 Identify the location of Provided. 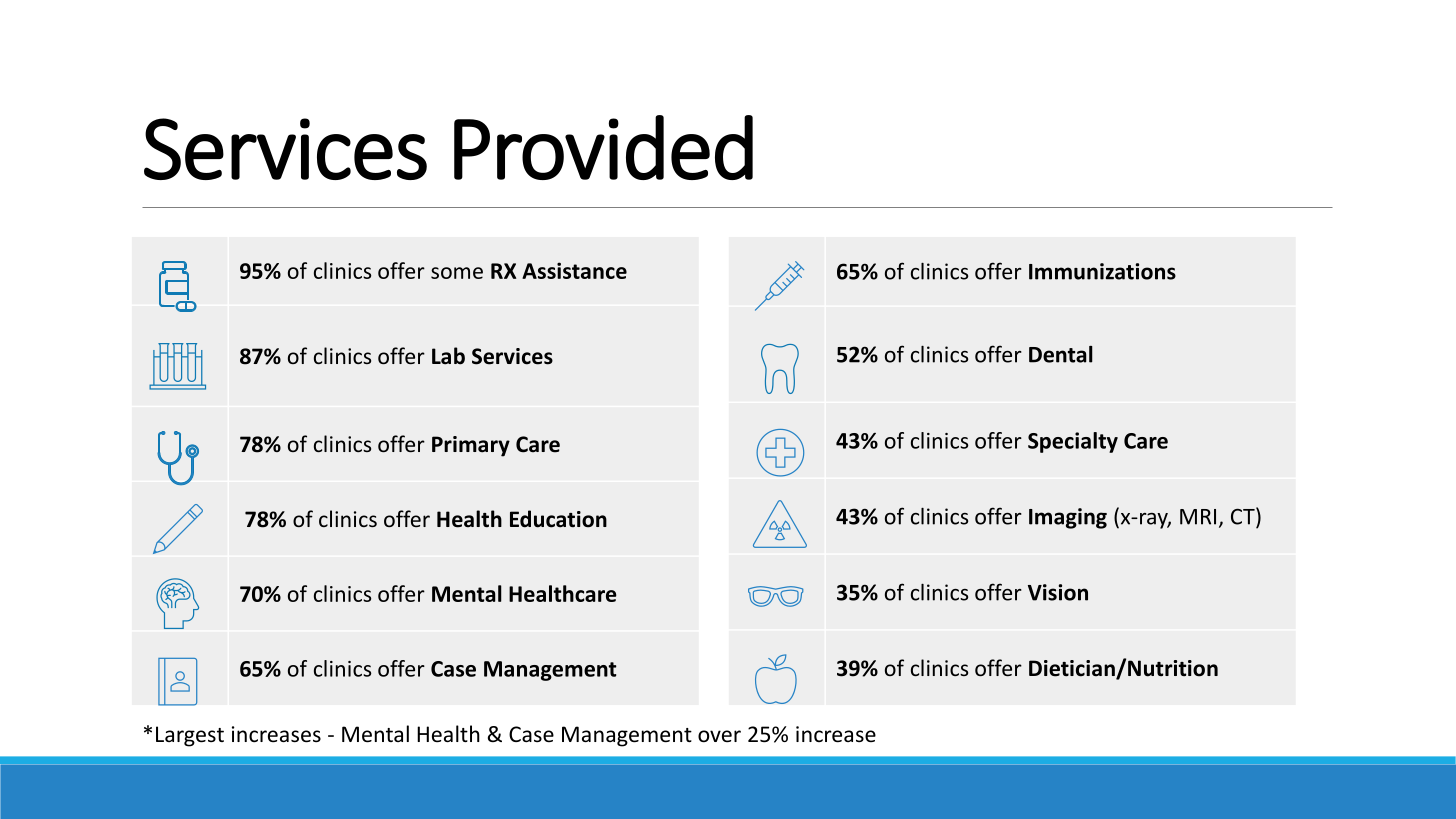
(603, 147).
